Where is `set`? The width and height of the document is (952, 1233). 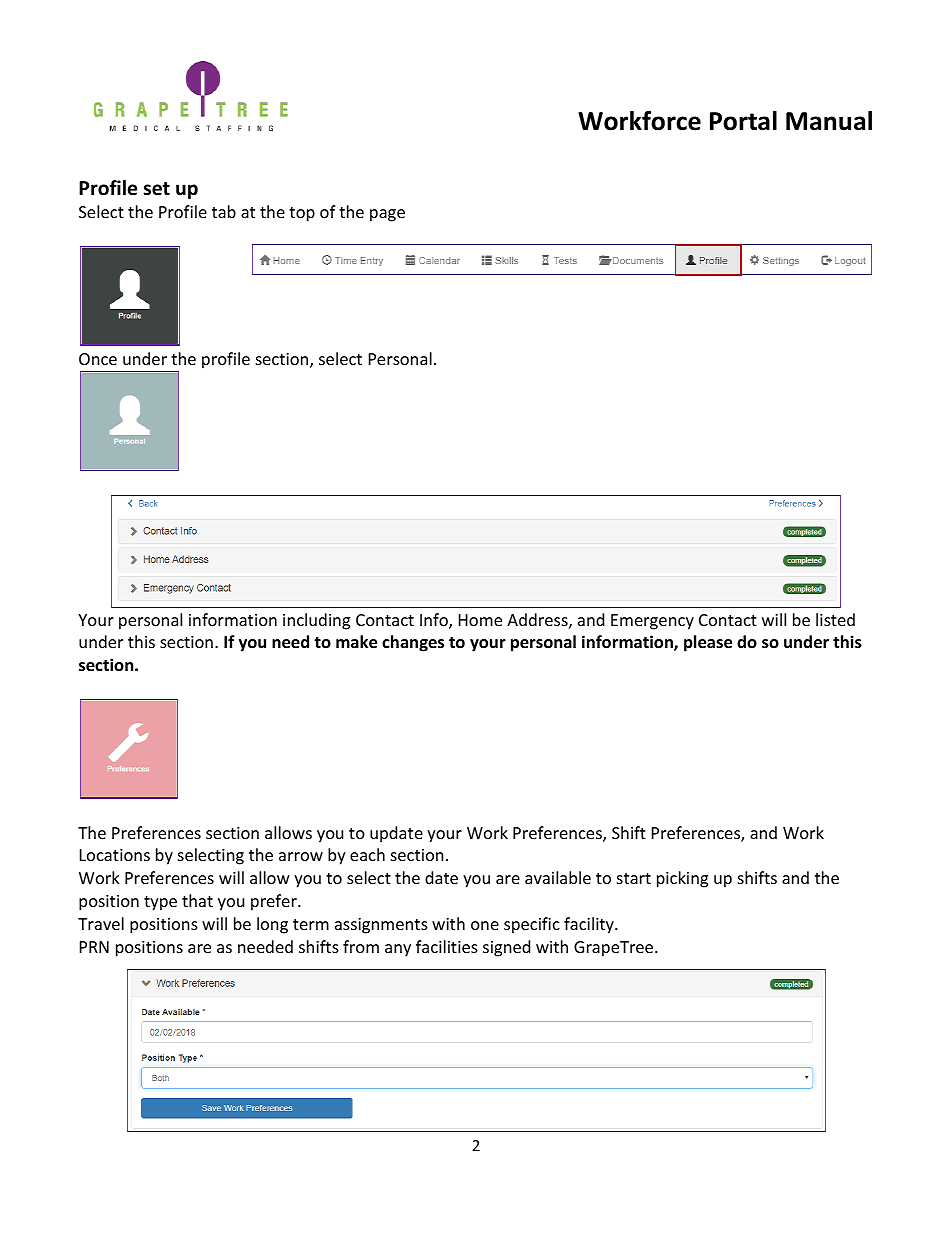
set is located at coordinates (156, 189).
